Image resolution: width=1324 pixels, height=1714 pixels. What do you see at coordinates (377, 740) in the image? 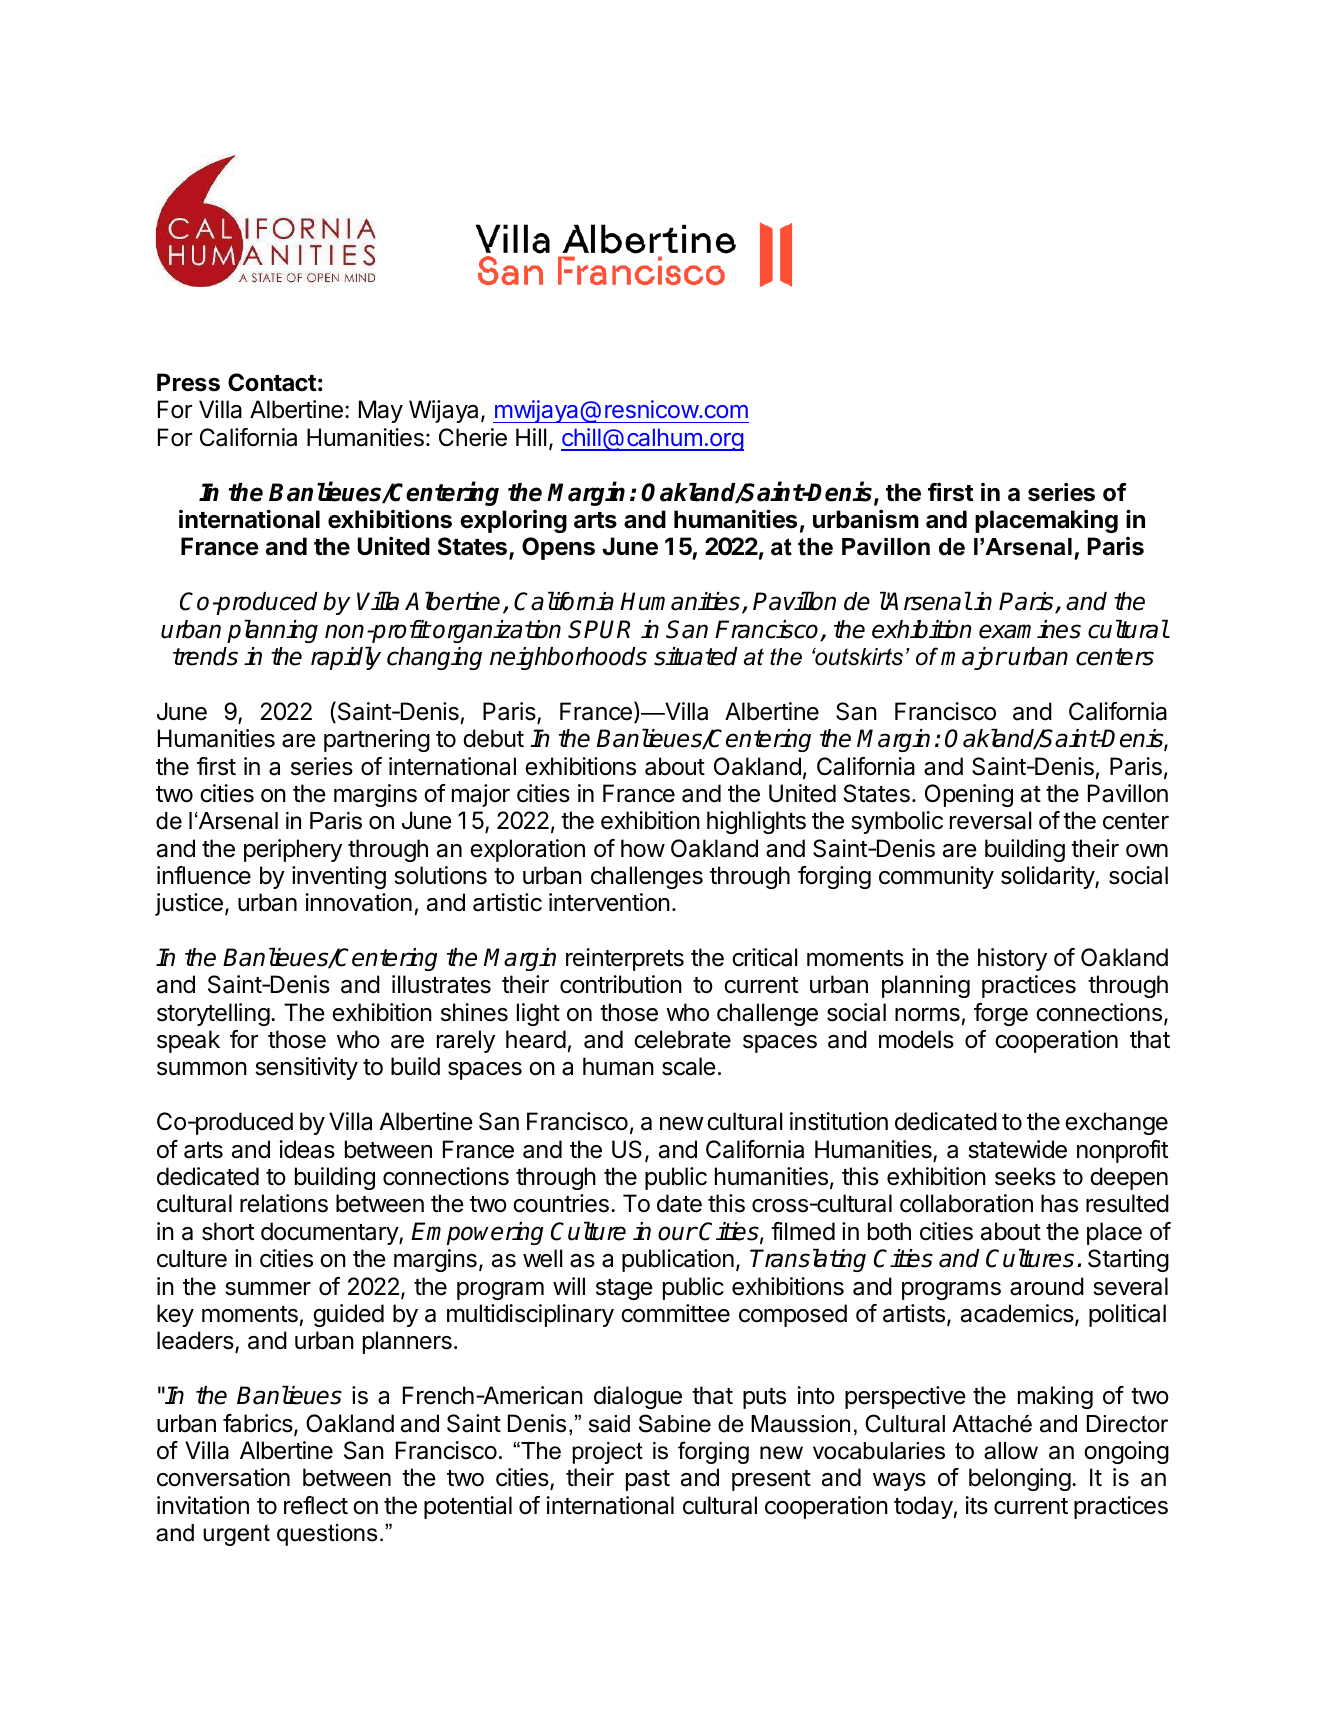
I see `partnering` at bounding box center [377, 740].
